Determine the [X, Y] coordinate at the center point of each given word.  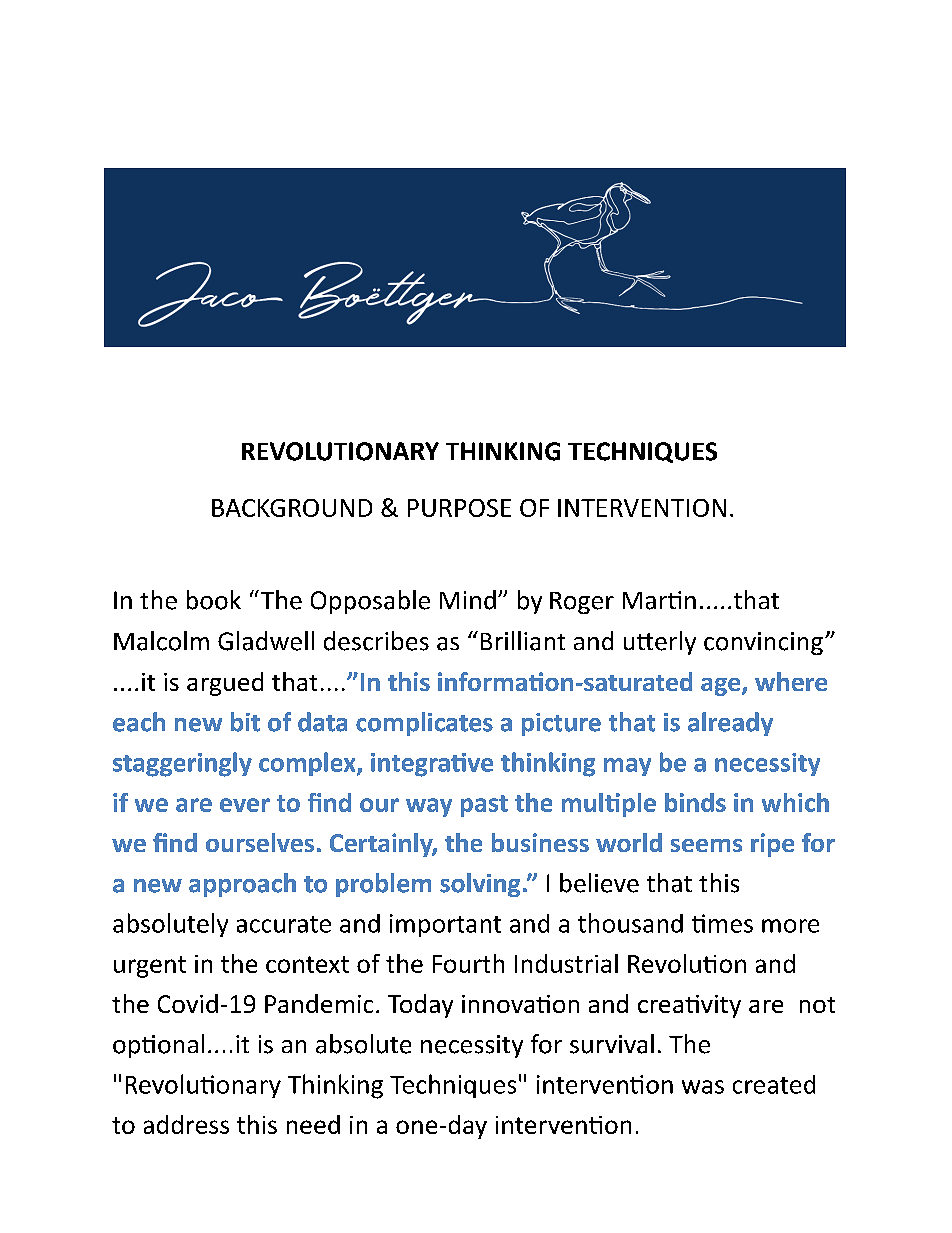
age [722, 687]
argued [225, 684]
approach [242, 885]
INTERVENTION [642, 508]
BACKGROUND [292, 508]
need [313, 1124]
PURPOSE [459, 508]
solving [480, 885]
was [703, 1087]
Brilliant [523, 641]
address [186, 1124]
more [790, 926]
